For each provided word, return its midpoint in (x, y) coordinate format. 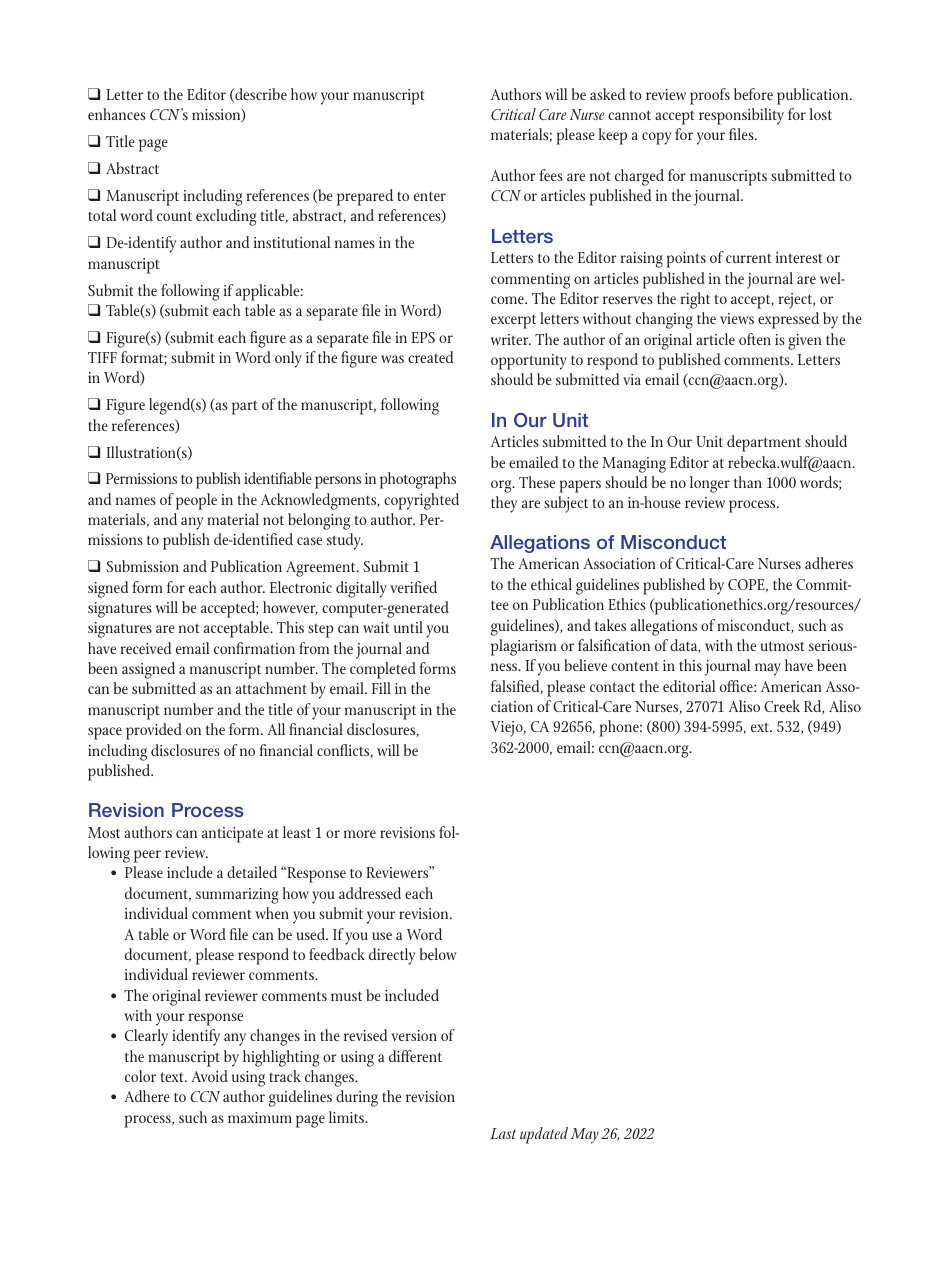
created (430, 357)
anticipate (232, 835)
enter (430, 196)
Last (503, 1133)
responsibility (741, 116)
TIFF (102, 357)
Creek (782, 706)
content (635, 666)
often (755, 339)
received (146, 648)
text (173, 1077)
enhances (117, 114)
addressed (370, 893)
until (408, 627)
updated (544, 1135)
